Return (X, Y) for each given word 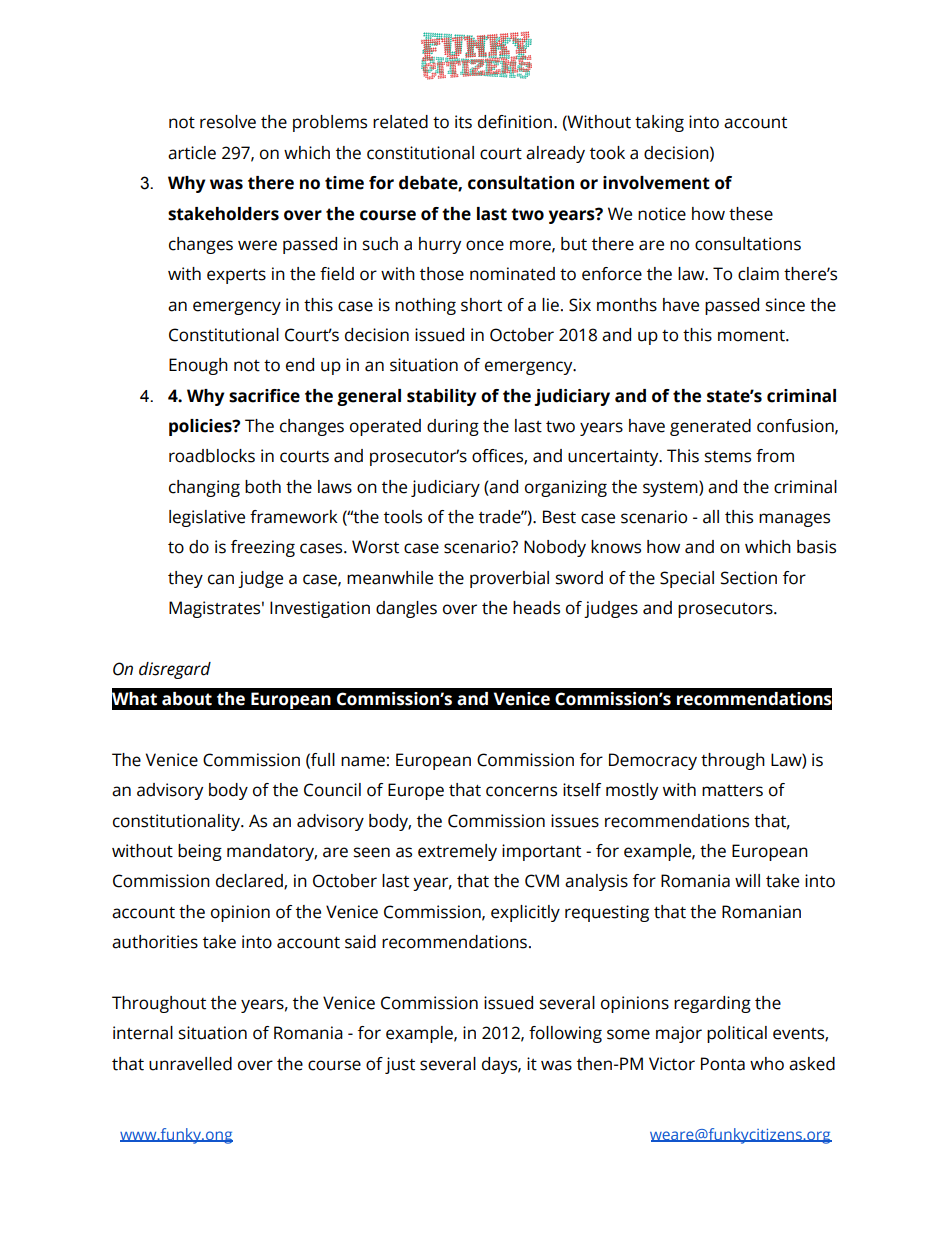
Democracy (653, 761)
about (187, 699)
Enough (198, 366)
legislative (207, 518)
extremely (457, 852)
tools (403, 517)
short (481, 305)
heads (536, 608)
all (711, 517)
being (200, 852)
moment (752, 336)
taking (659, 123)
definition (516, 122)
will (747, 880)
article (192, 153)
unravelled (190, 1064)
